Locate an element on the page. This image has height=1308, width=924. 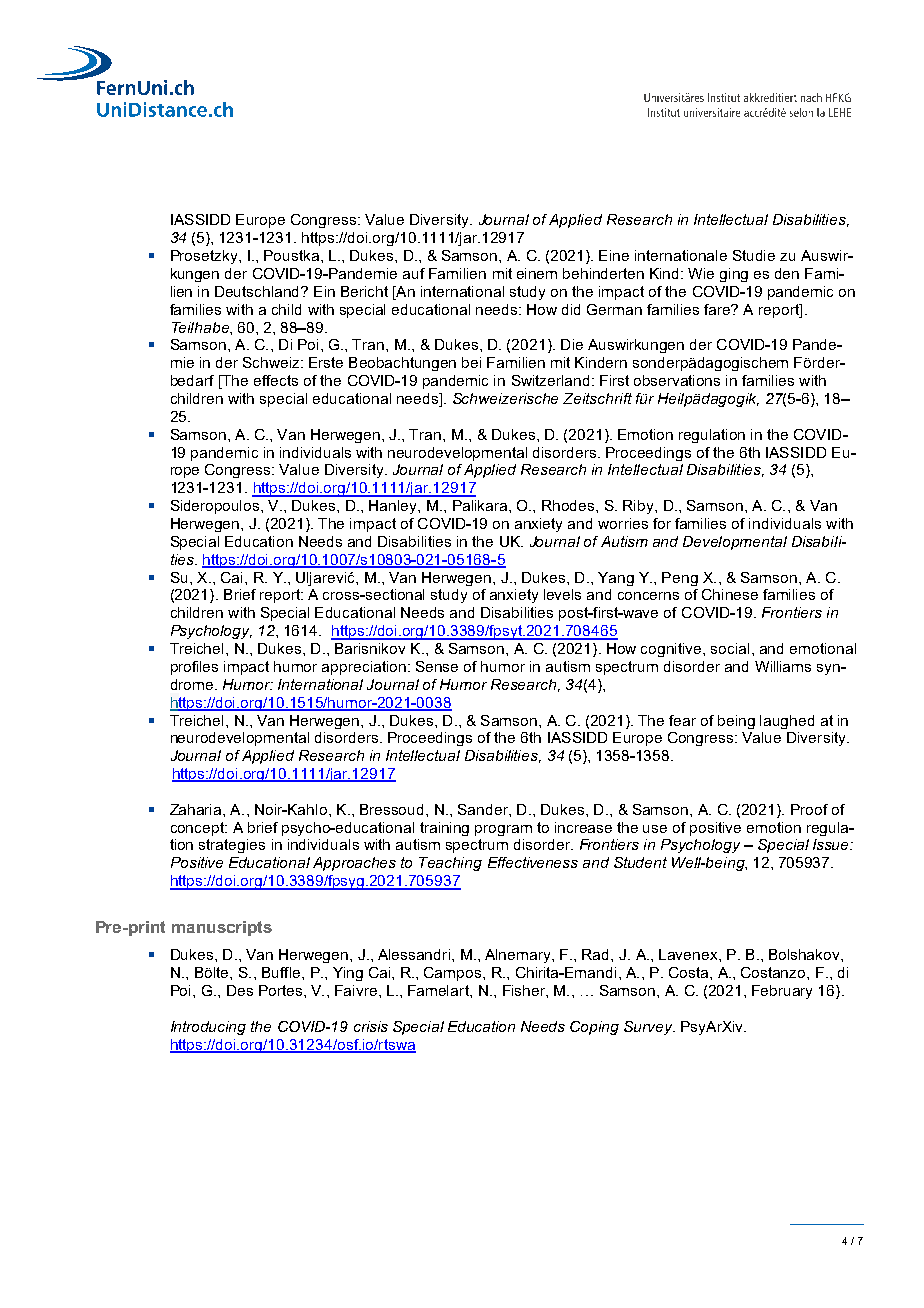
did is located at coordinates (571, 309).
